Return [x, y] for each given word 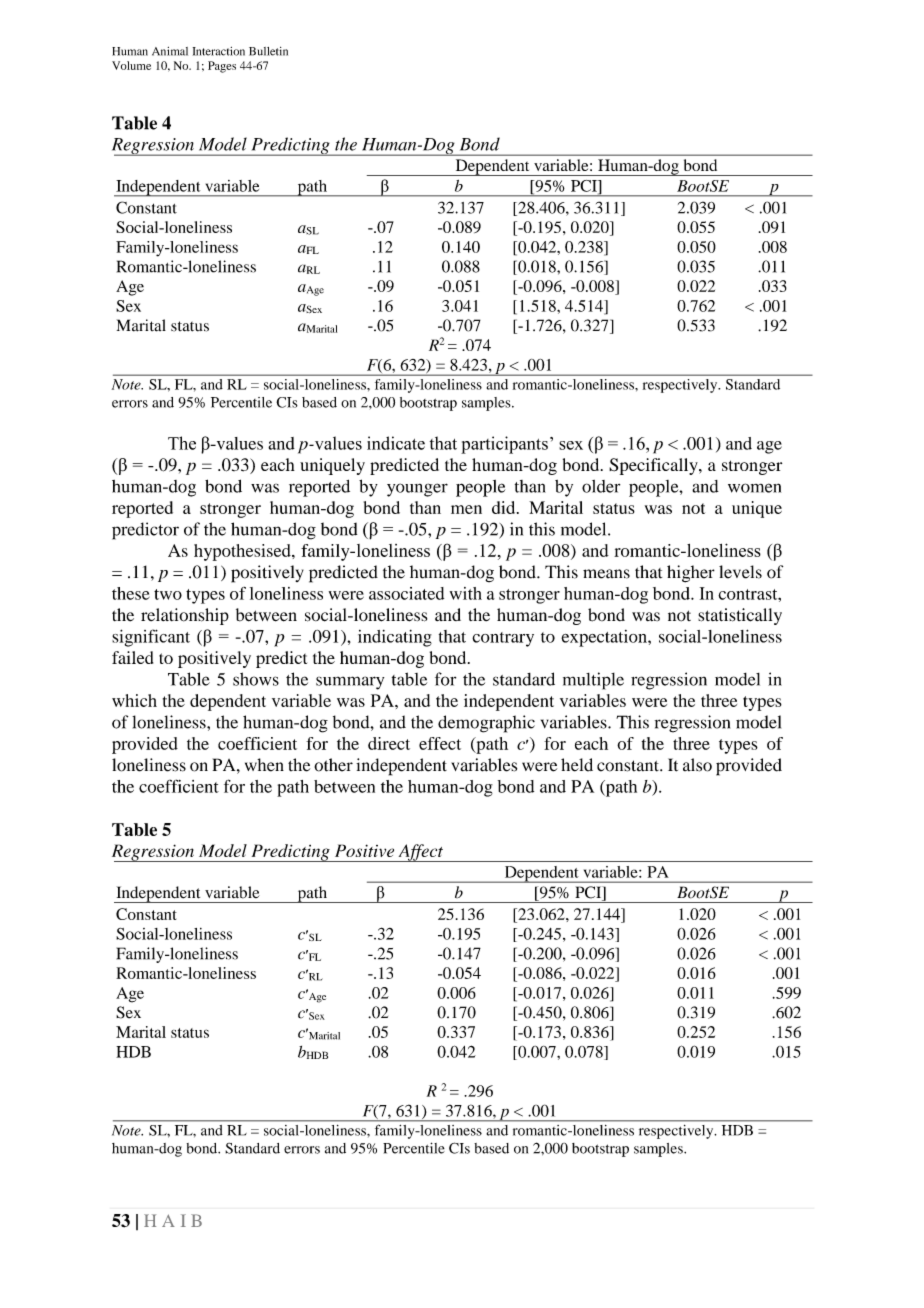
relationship [185, 616]
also [697, 765]
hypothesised [243, 552]
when [264, 765]
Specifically [654, 466]
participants [504, 445]
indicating [395, 638]
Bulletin [268, 51]
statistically [740, 616]
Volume [131, 65]
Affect [420, 853]
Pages [222, 67]
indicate [396, 443]
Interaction [219, 51]
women [754, 488]
